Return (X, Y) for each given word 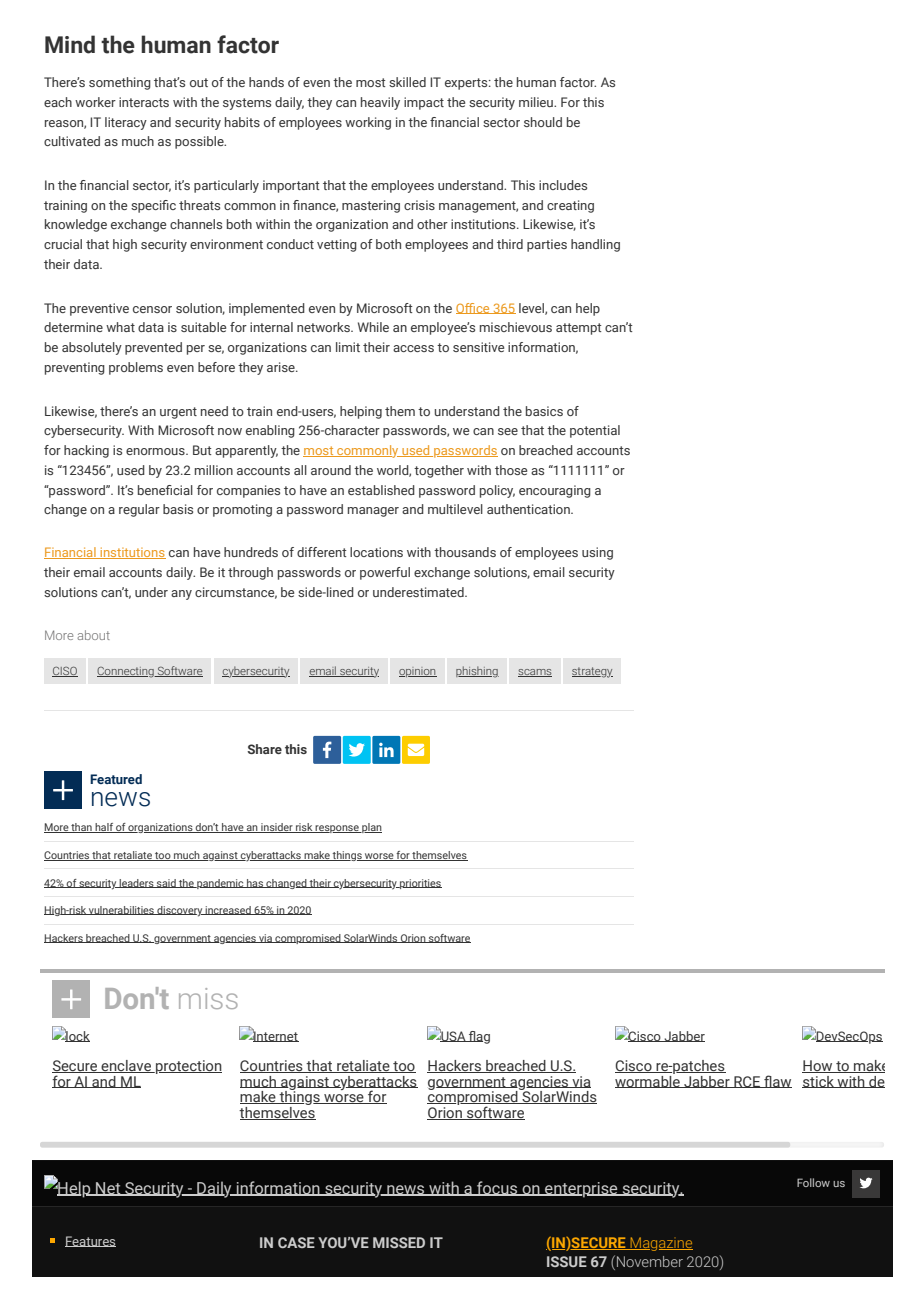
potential (595, 431)
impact (424, 103)
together (439, 471)
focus (497, 1188)
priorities (420, 884)
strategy (592, 672)
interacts (144, 102)
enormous (156, 451)
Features (90, 1241)
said (166, 883)
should (543, 122)
